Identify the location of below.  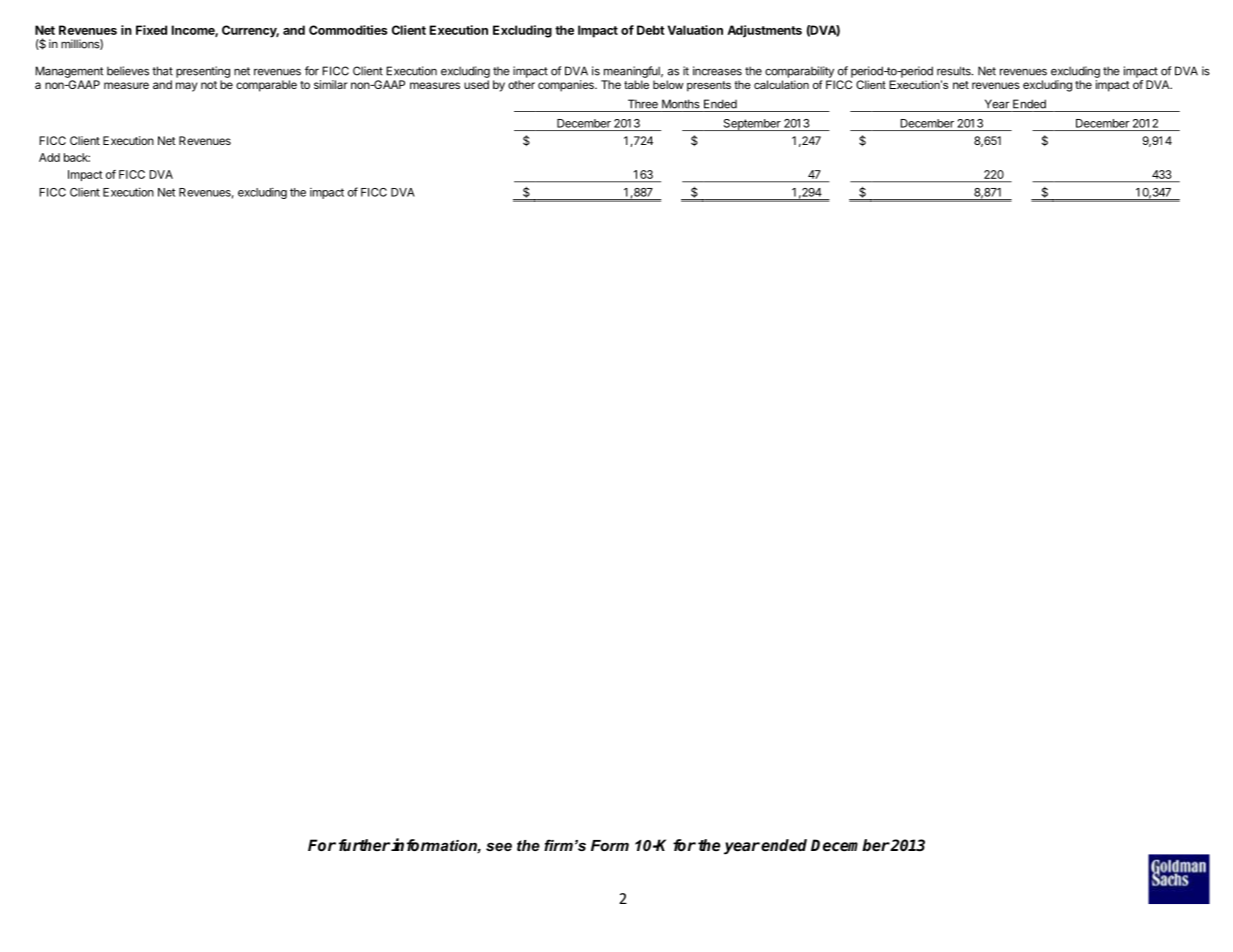
(668, 84).
